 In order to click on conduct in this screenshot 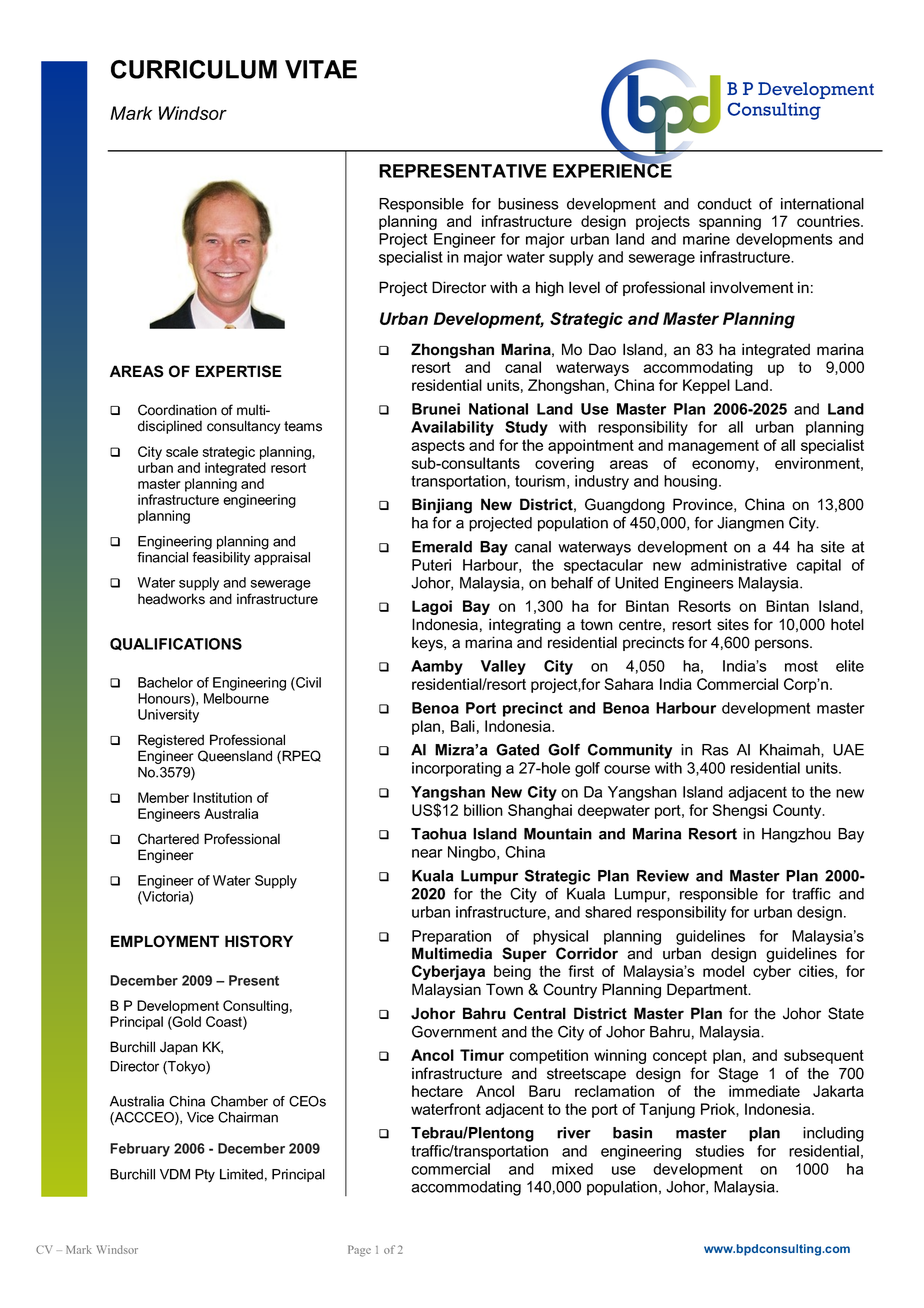, I will do `click(724, 204)`.
